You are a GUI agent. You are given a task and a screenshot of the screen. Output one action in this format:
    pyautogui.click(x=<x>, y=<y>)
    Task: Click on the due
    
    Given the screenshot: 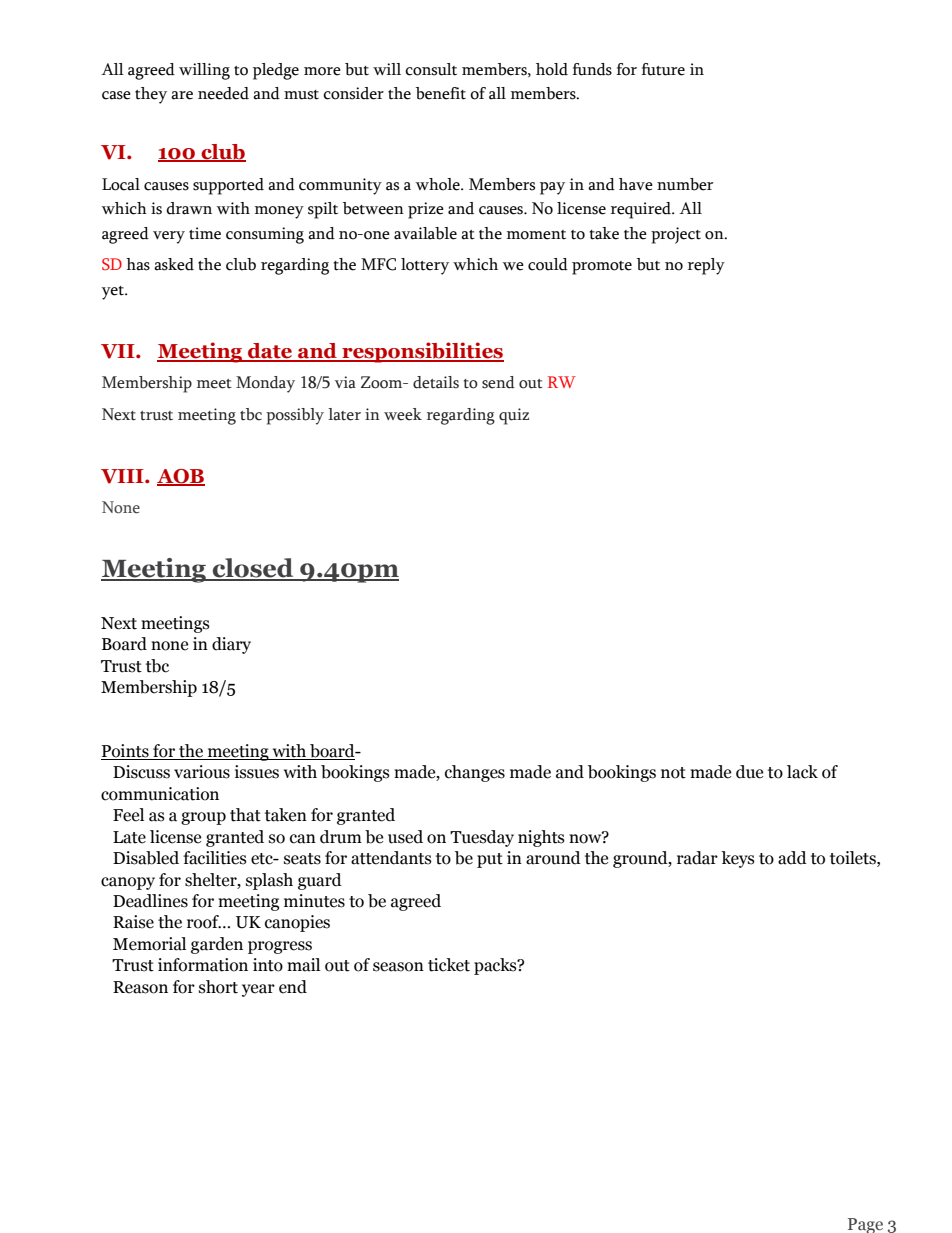 What is the action you would take?
    pyautogui.click(x=749, y=772)
